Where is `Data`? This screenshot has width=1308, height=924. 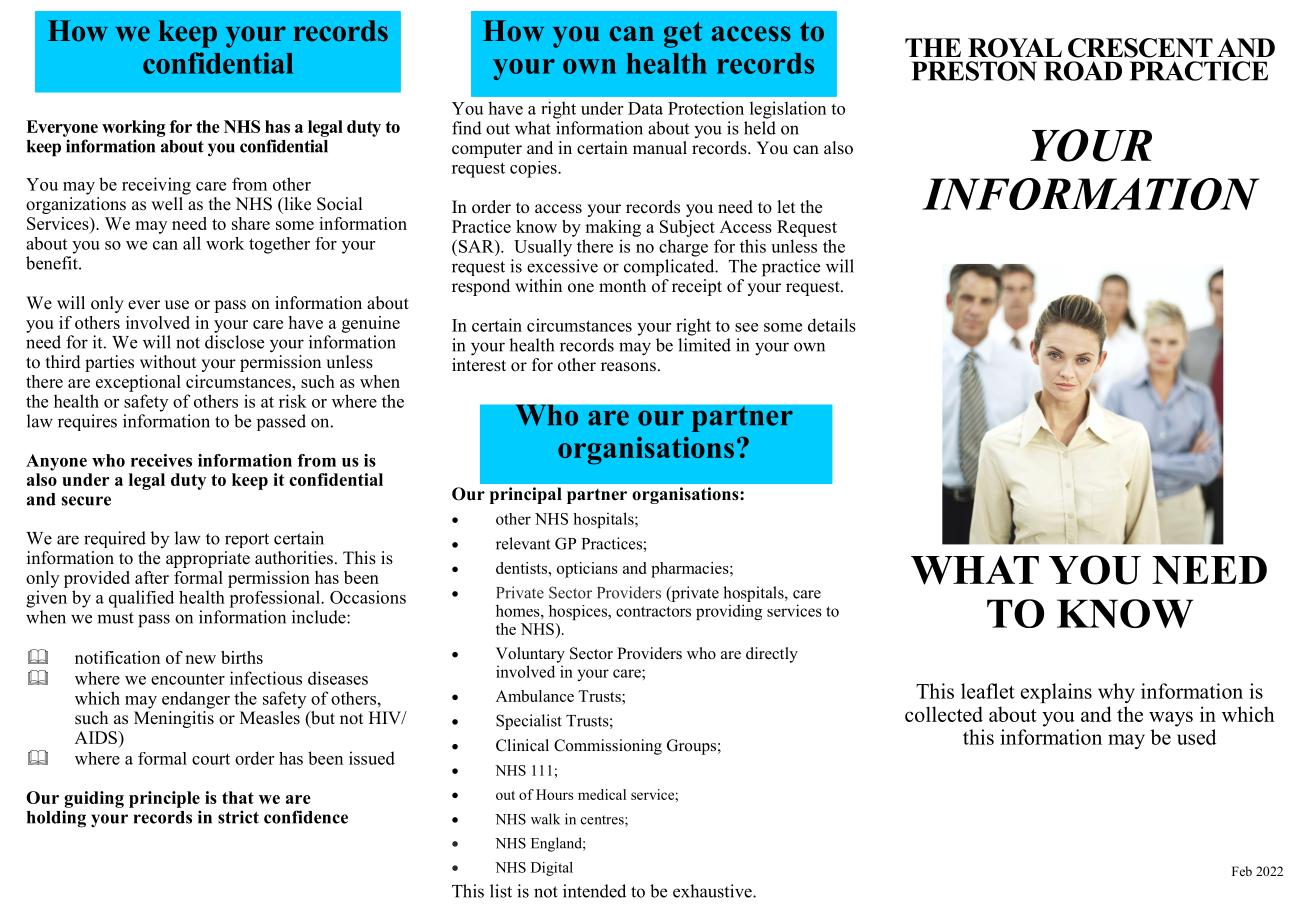
Data is located at coordinates (645, 108).
